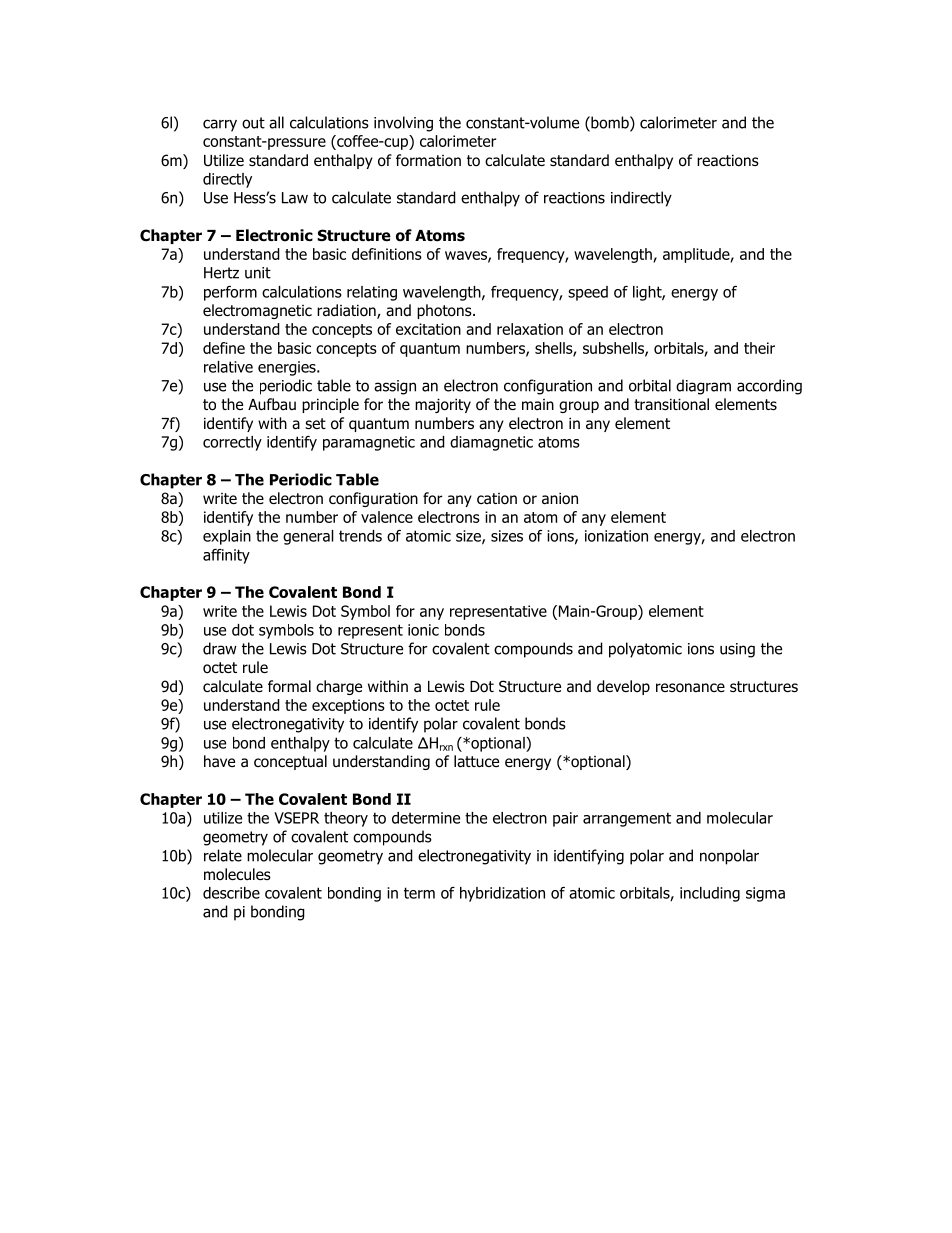  What do you see at coordinates (237, 874) in the document?
I see `molecules` at bounding box center [237, 874].
